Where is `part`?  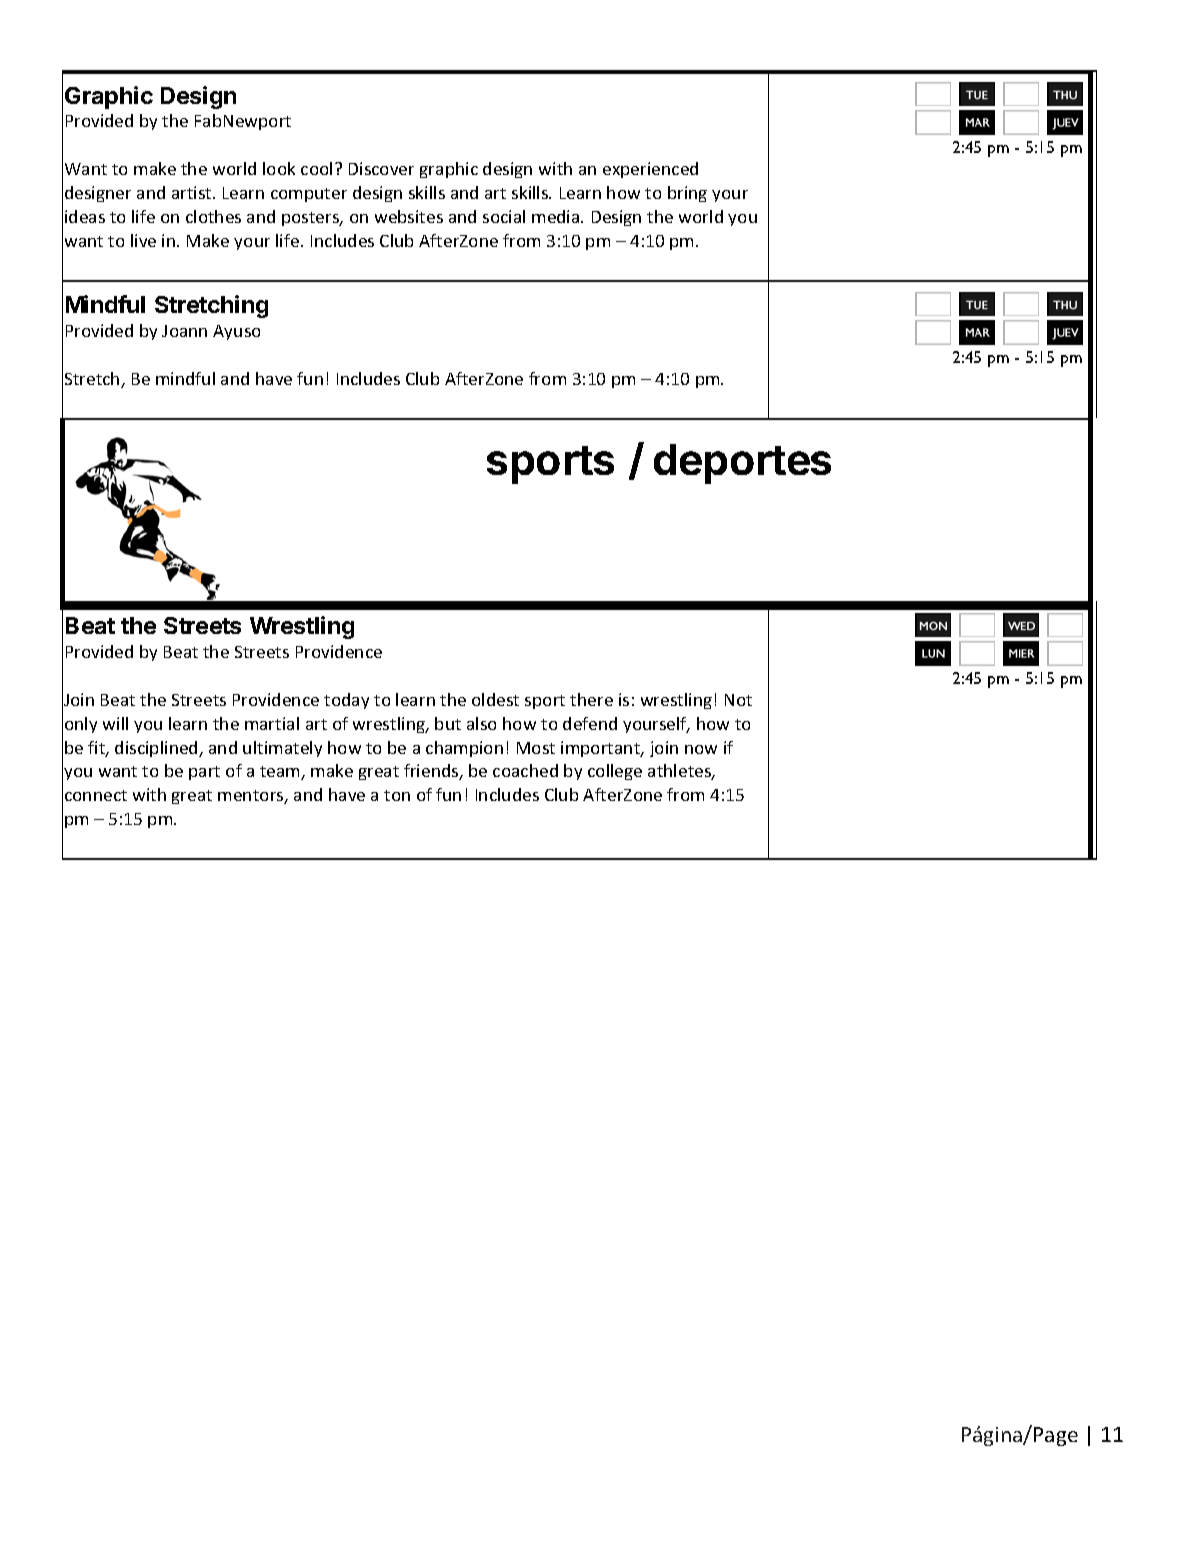
part is located at coordinates (204, 773).
